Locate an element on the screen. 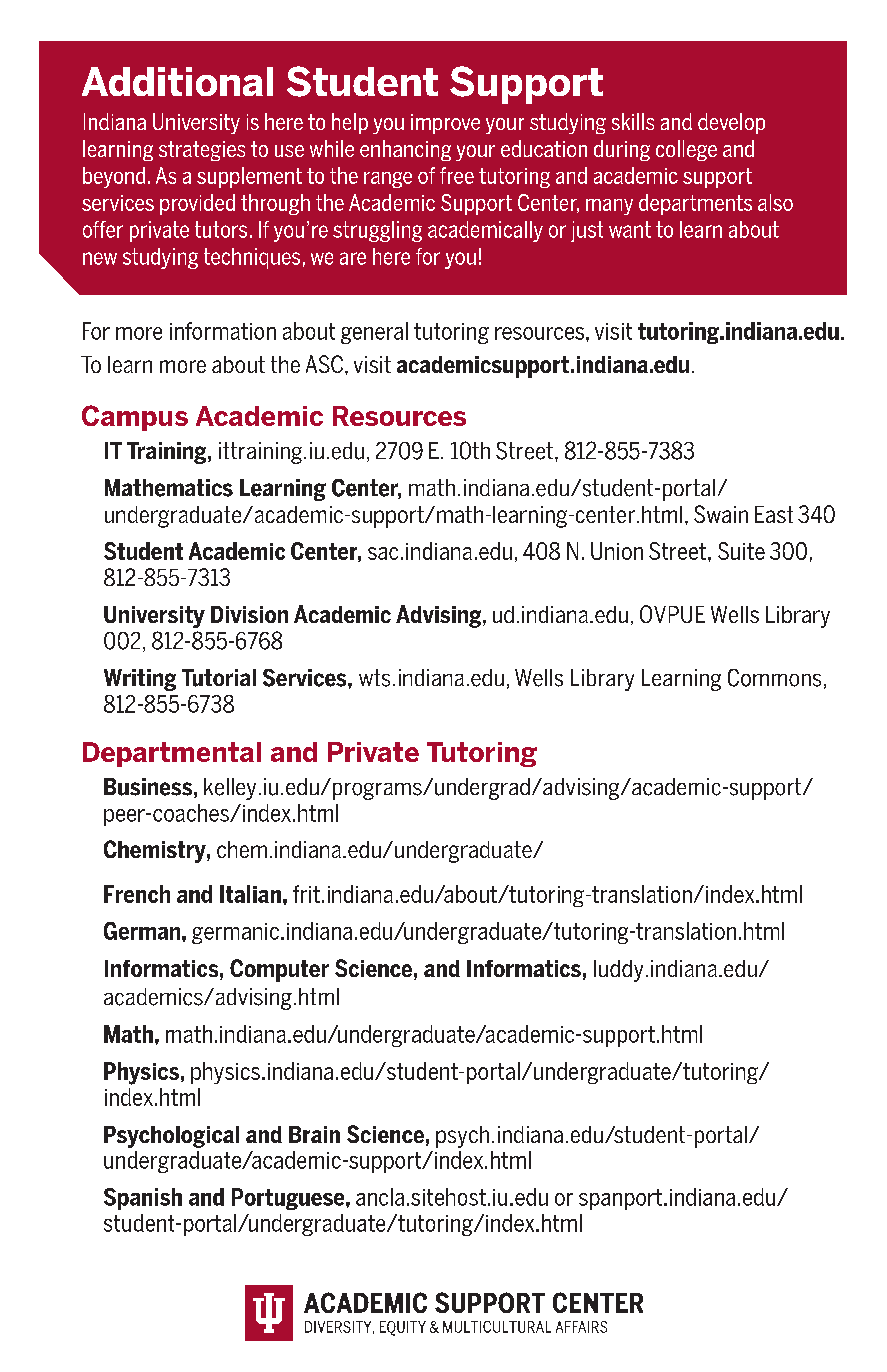  Tutorial is located at coordinates (219, 678).
